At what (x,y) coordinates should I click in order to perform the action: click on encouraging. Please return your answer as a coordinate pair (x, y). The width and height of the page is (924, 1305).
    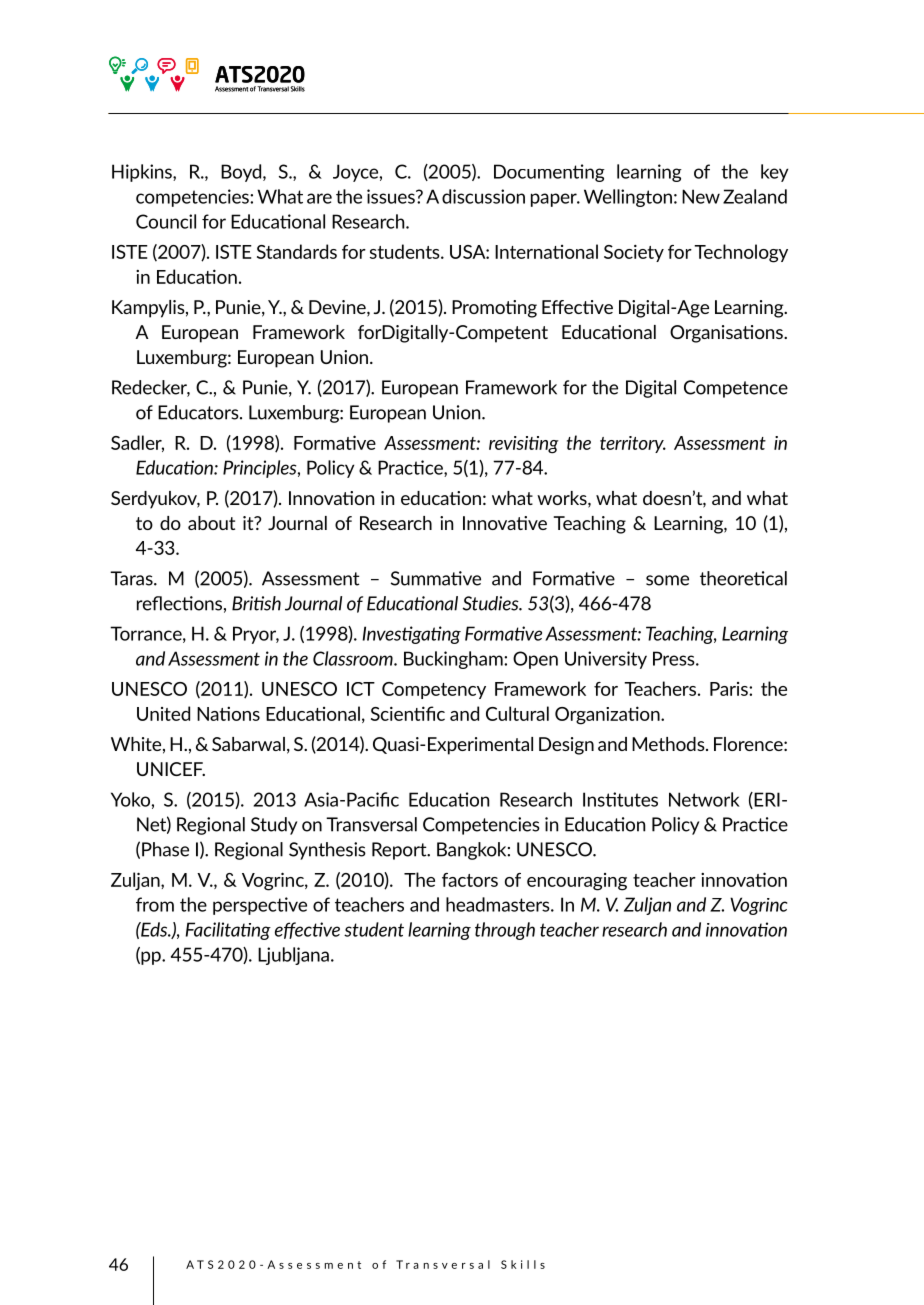
    Looking at the image, I should click on (577, 882).
